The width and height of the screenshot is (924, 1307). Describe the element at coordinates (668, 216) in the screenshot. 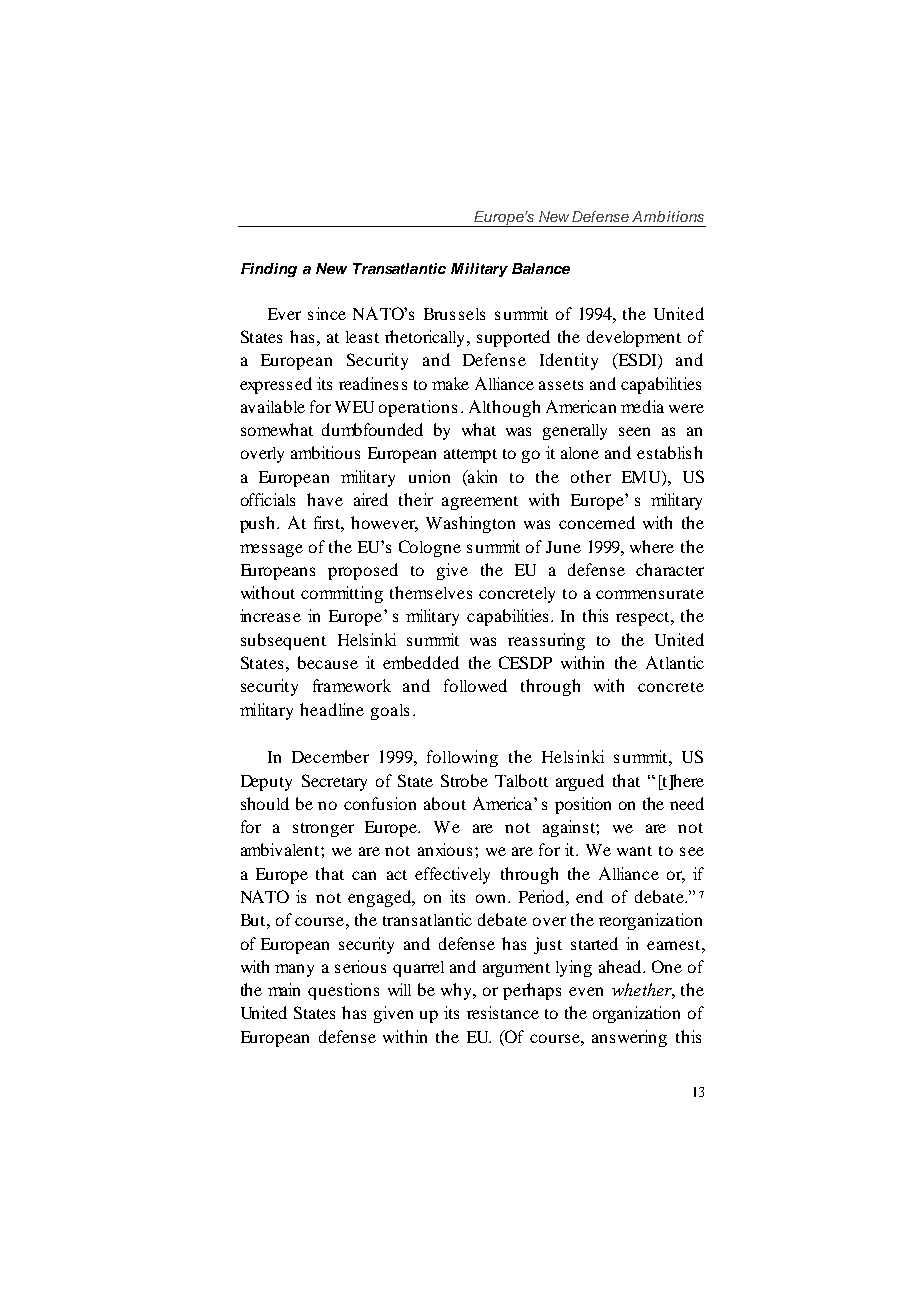

I see `Ambitions` at that location.
